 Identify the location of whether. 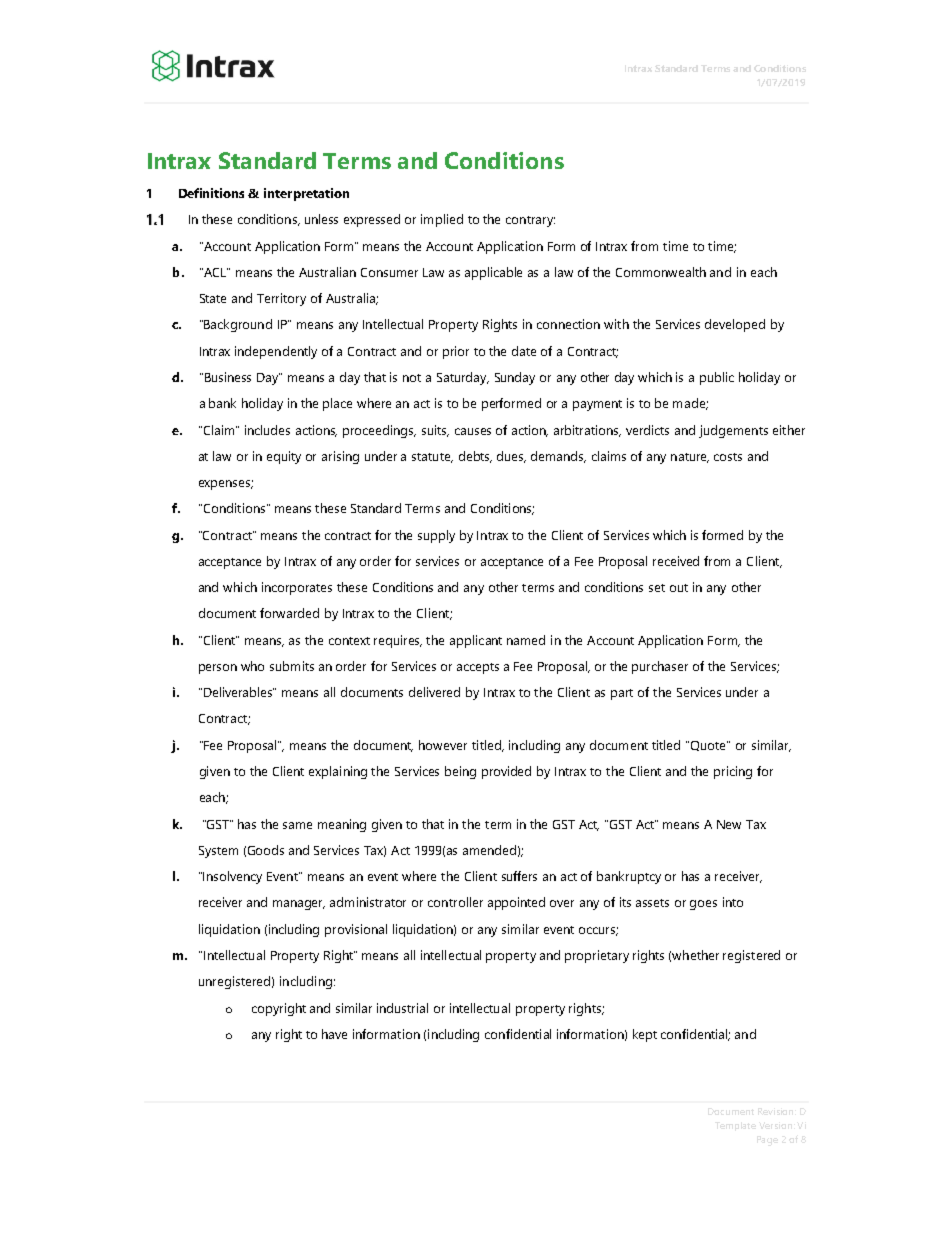
(695, 955).
